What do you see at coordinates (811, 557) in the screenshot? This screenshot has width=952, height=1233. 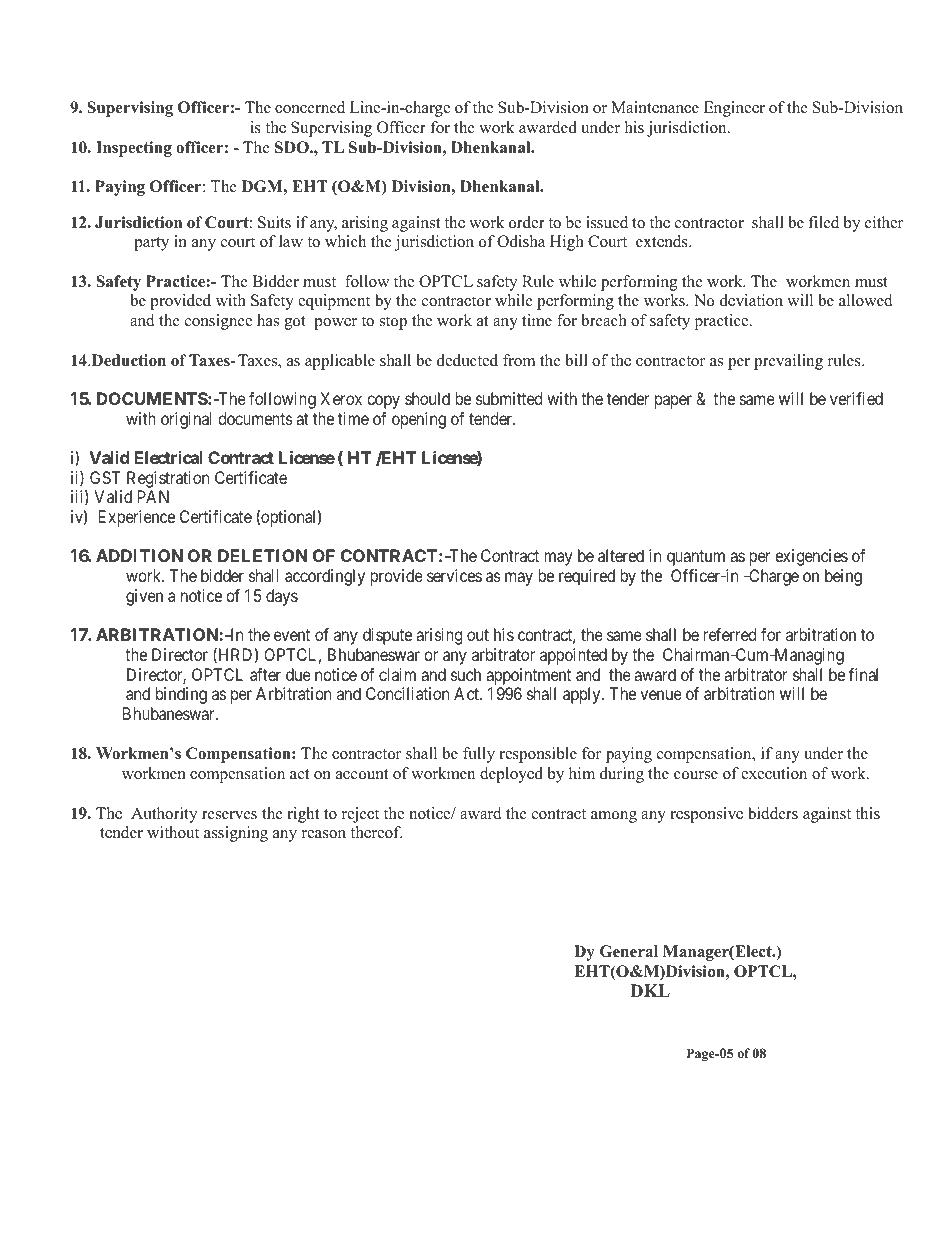 I see `exigencies` at bounding box center [811, 557].
